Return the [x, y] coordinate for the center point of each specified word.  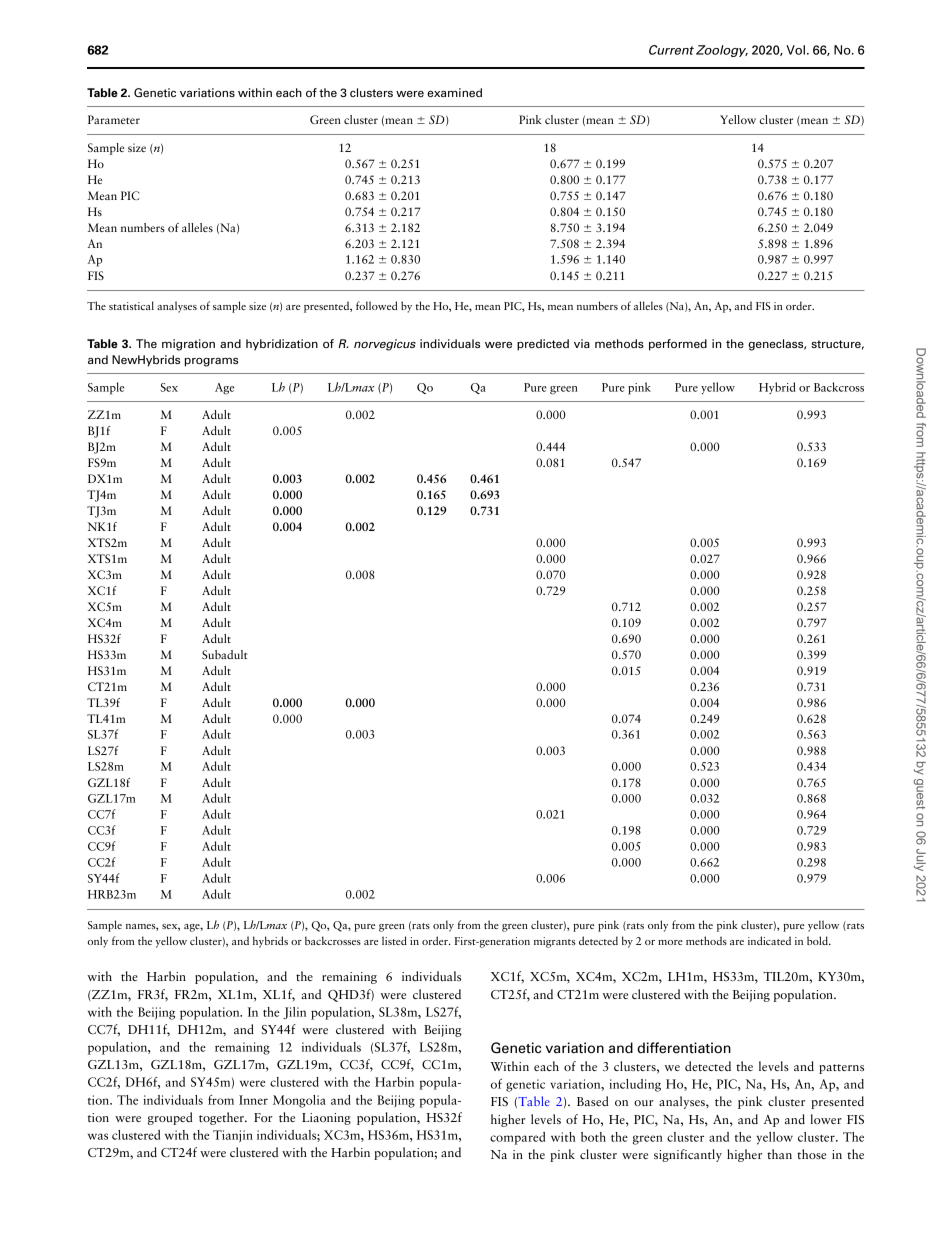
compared [517, 1138]
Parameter [114, 119]
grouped [170, 1118]
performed [678, 345]
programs [211, 362]
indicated [769, 940]
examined [454, 92]
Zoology [722, 51]
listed [394, 940]
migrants [555, 942]
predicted [543, 345]
